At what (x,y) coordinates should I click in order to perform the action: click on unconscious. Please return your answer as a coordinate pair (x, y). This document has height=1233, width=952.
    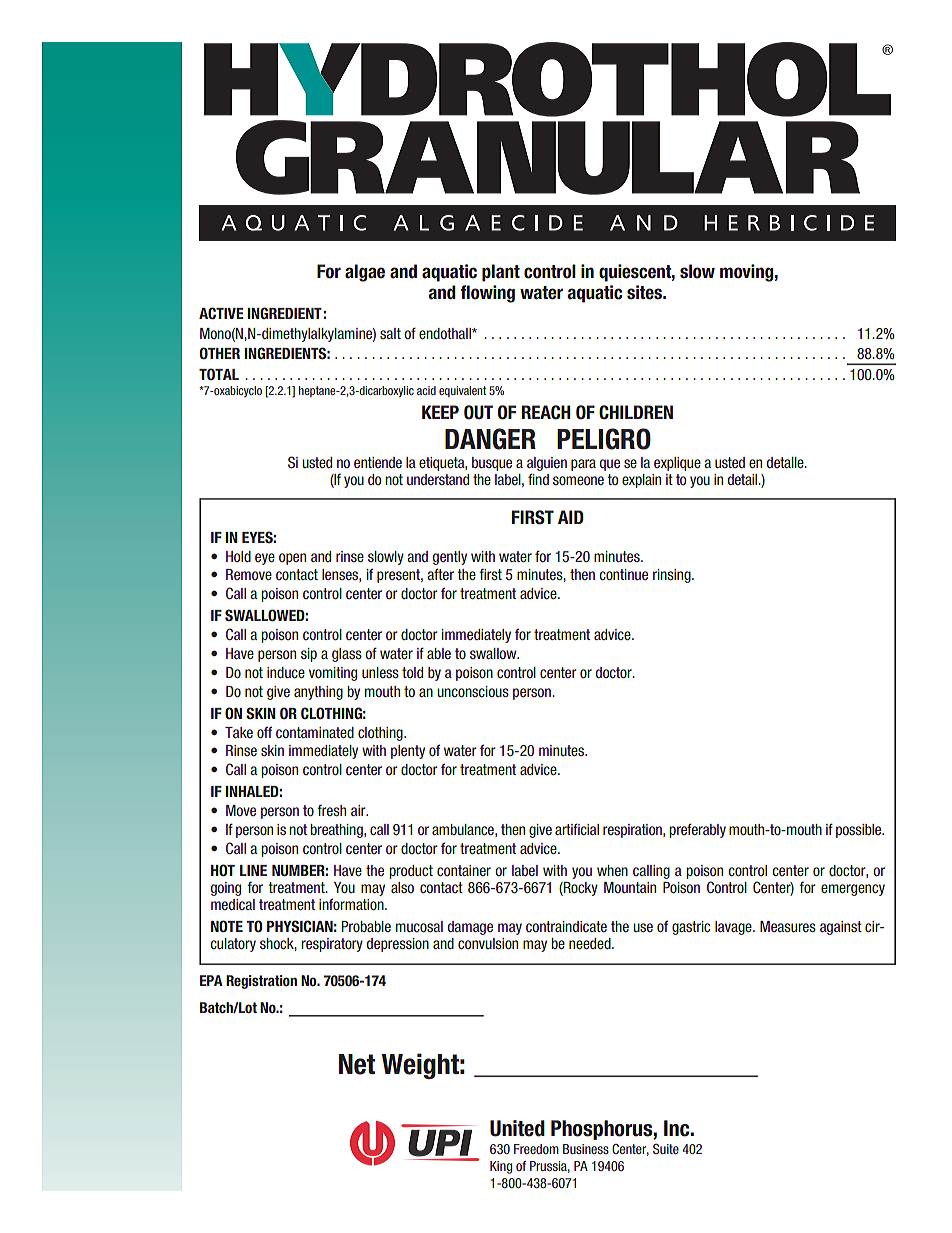
    Looking at the image, I should click on (473, 691).
